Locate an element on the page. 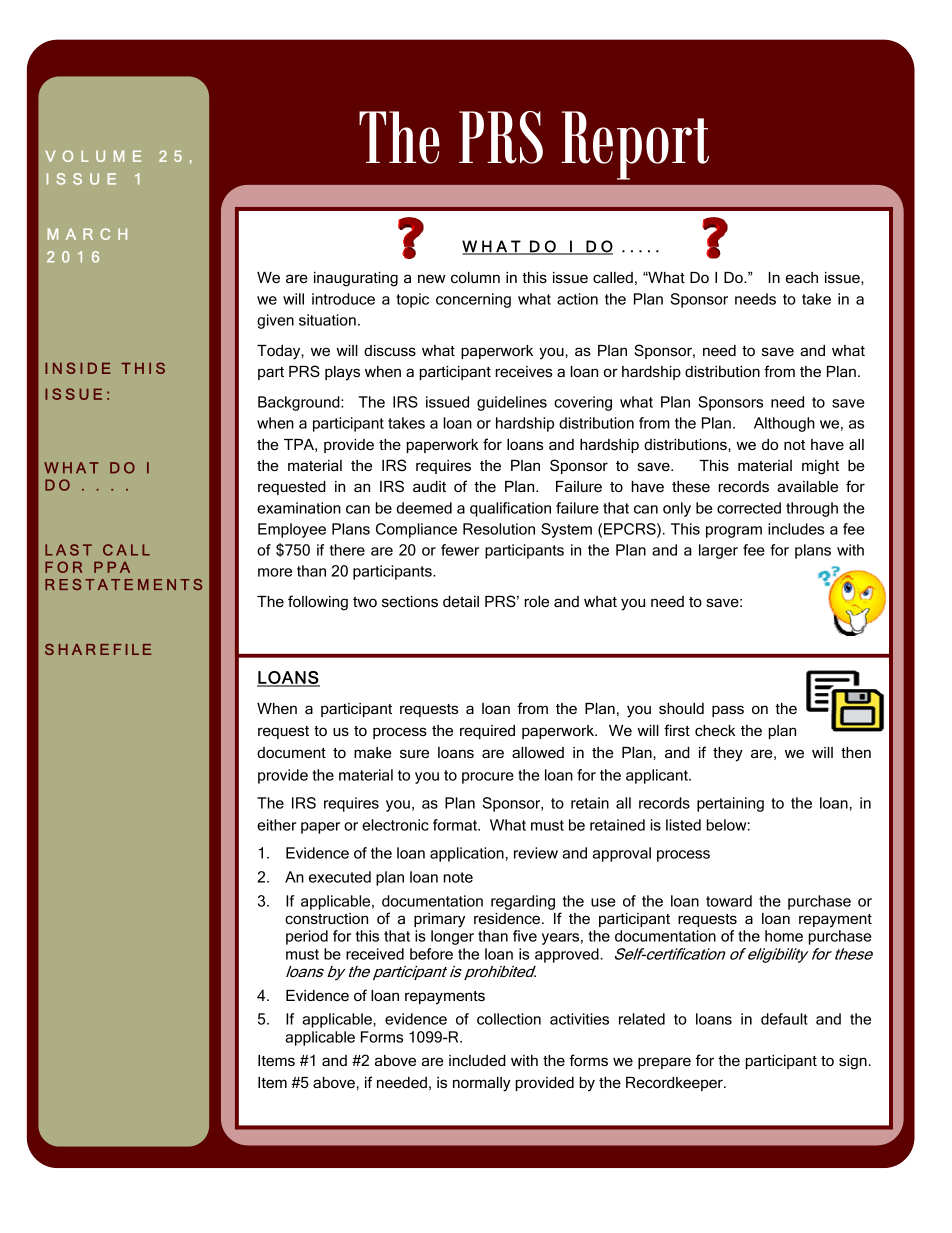 This page has height=1233, width=952. required is located at coordinates (487, 732).
